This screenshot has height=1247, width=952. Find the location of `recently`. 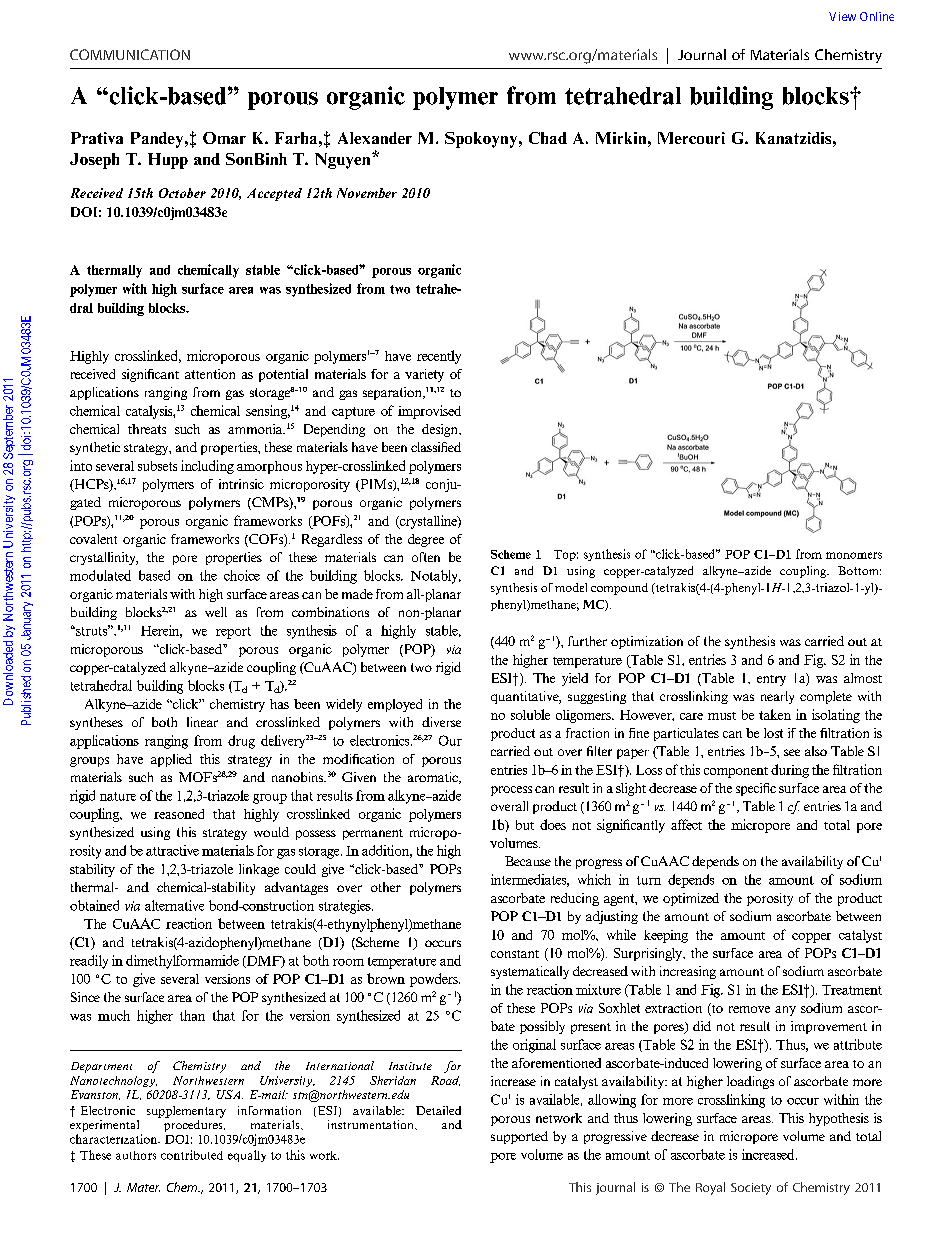

recently is located at coordinates (439, 357).
